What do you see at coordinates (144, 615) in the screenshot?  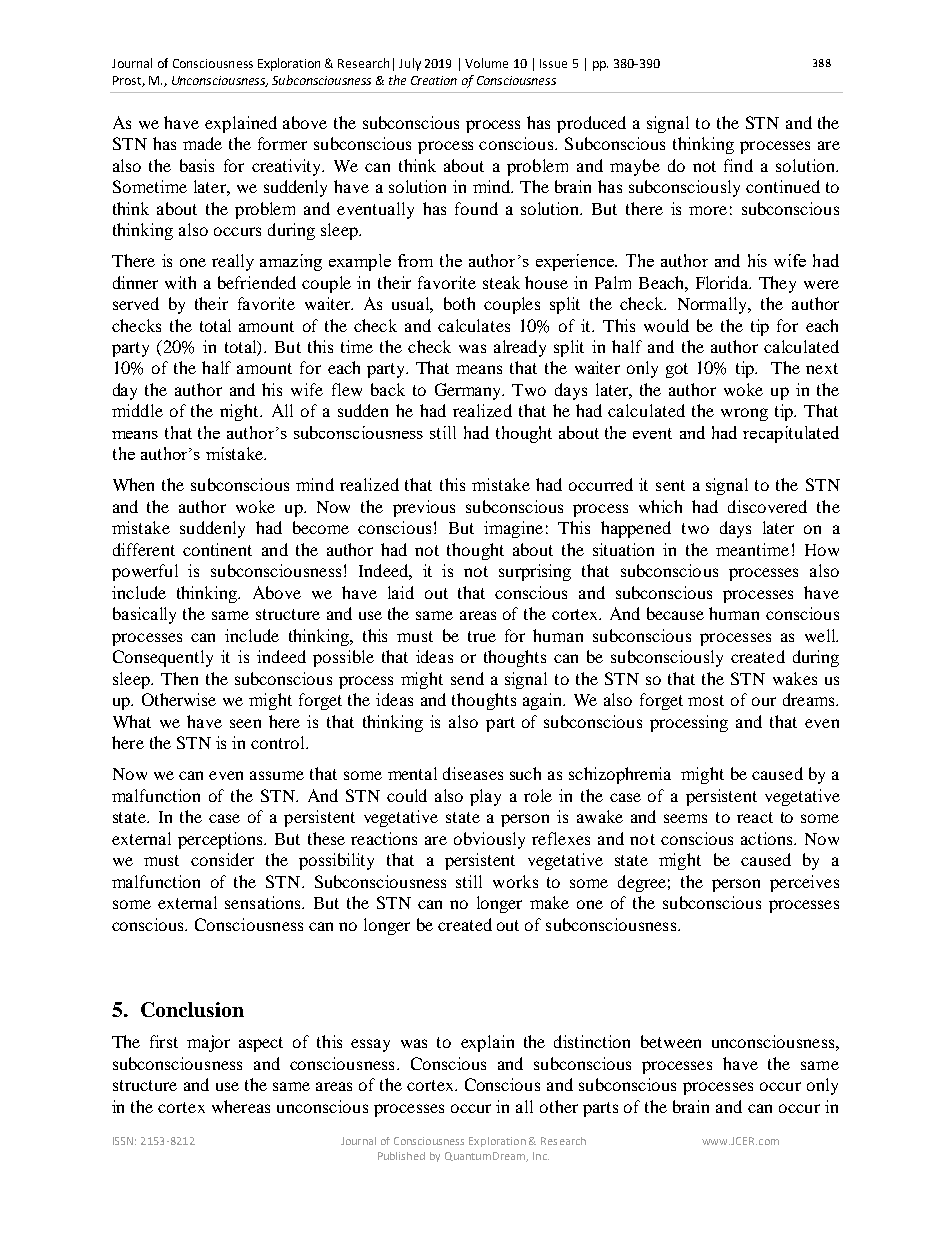 I see `basically` at bounding box center [144, 615].
